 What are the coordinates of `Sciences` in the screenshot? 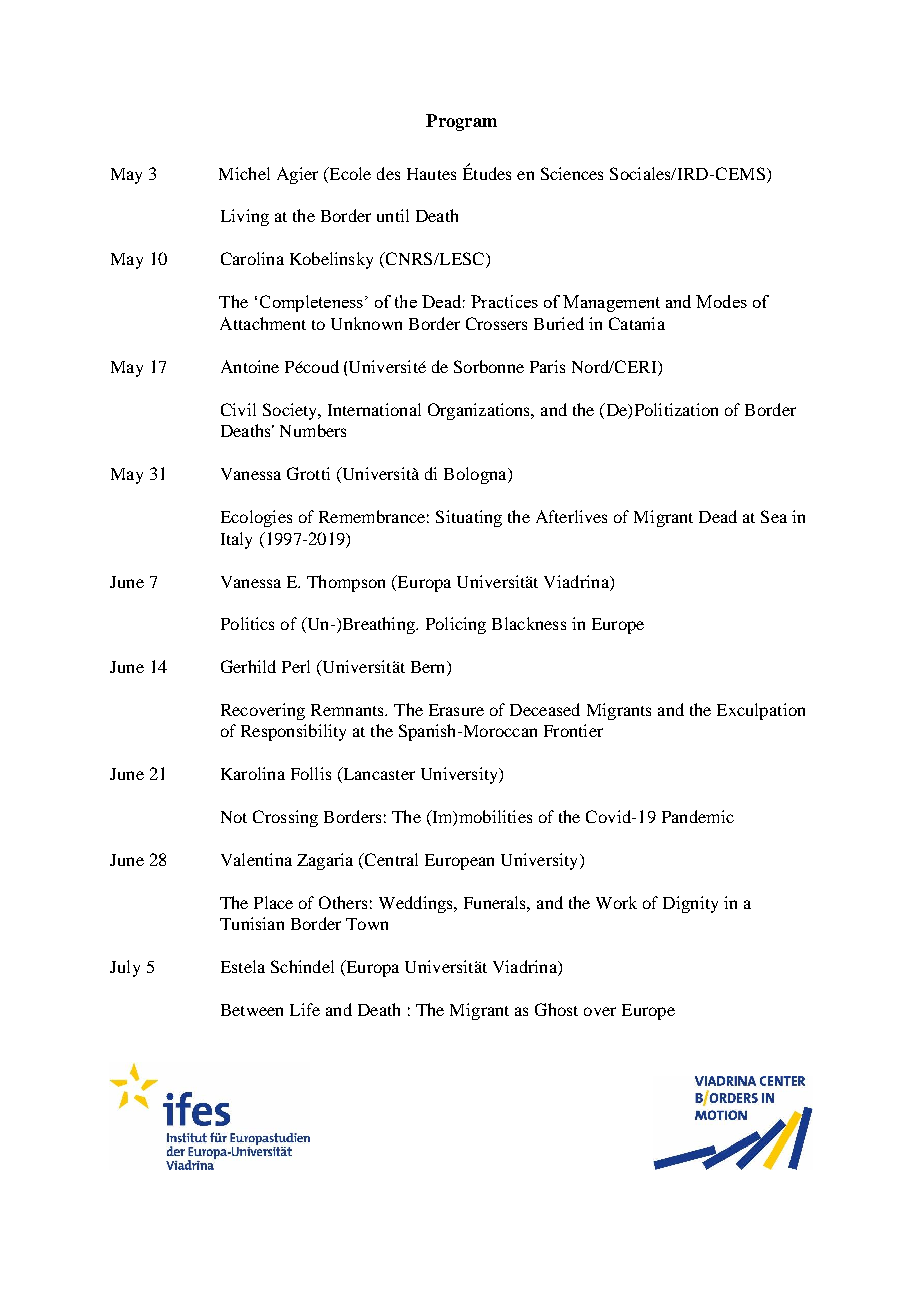 It's located at (572, 173).
